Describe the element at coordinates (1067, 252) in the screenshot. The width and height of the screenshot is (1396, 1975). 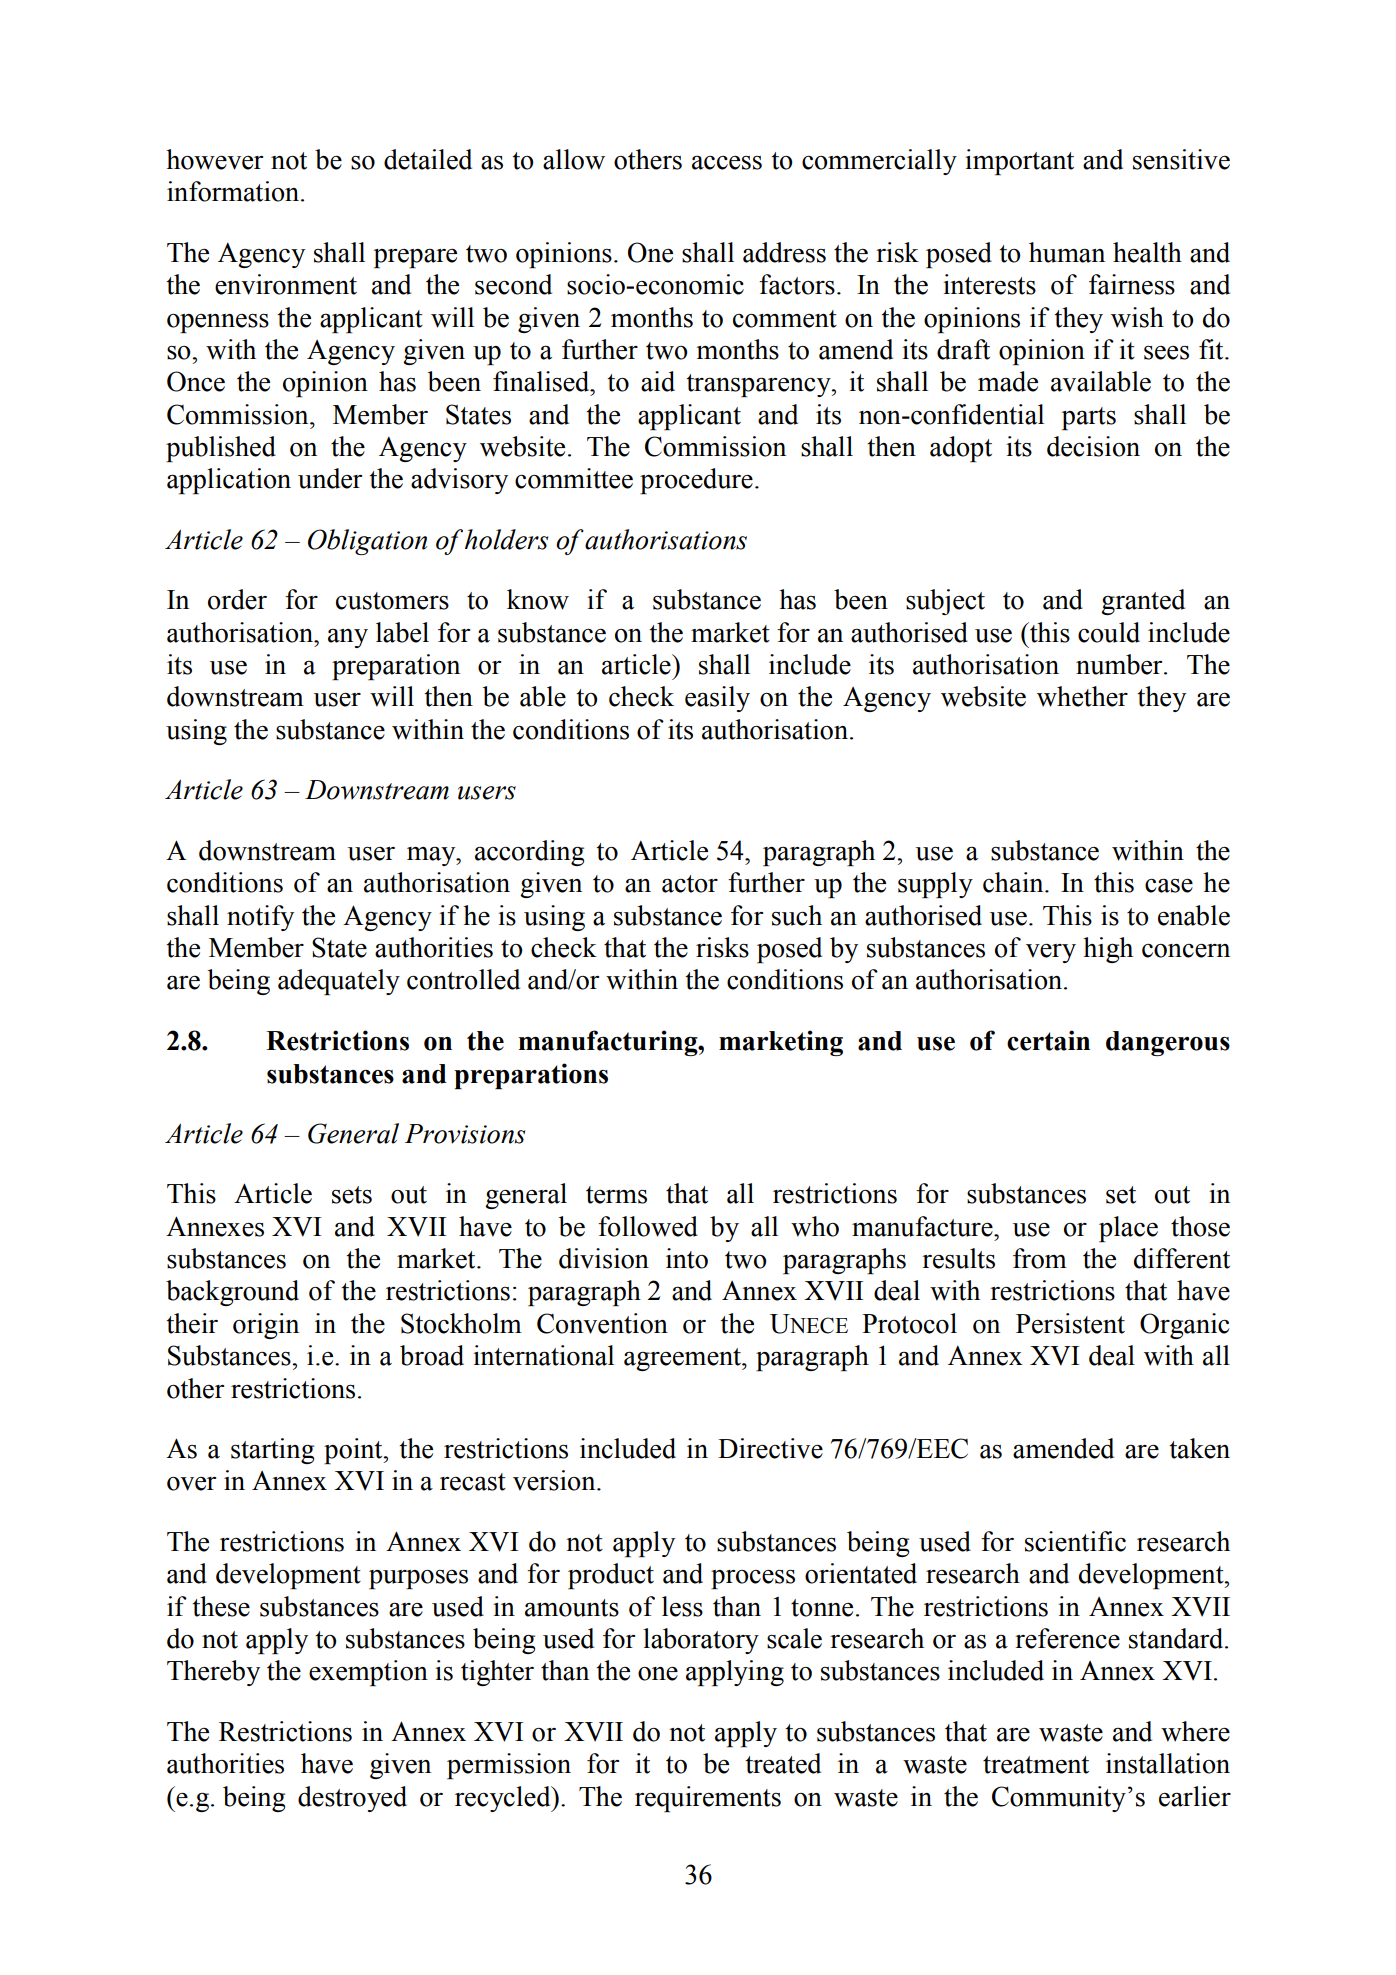
I see `human` at that location.
